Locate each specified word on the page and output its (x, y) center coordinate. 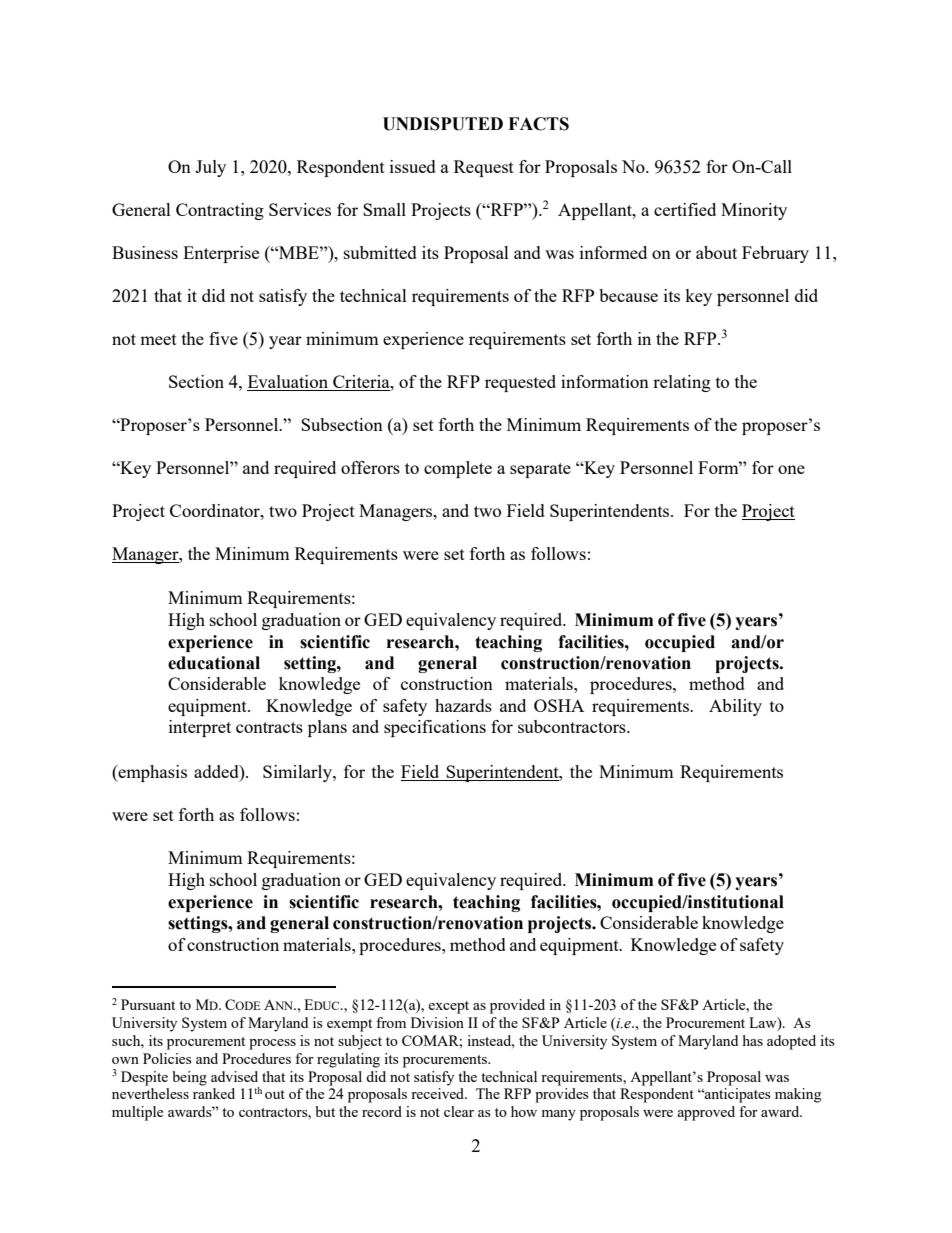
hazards (463, 705)
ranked (214, 1093)
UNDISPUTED (443, 124)
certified (685, 209)
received (439, 1093)
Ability (735, 707)
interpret (200, 728)
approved (706, 1113)
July (210, 168)
